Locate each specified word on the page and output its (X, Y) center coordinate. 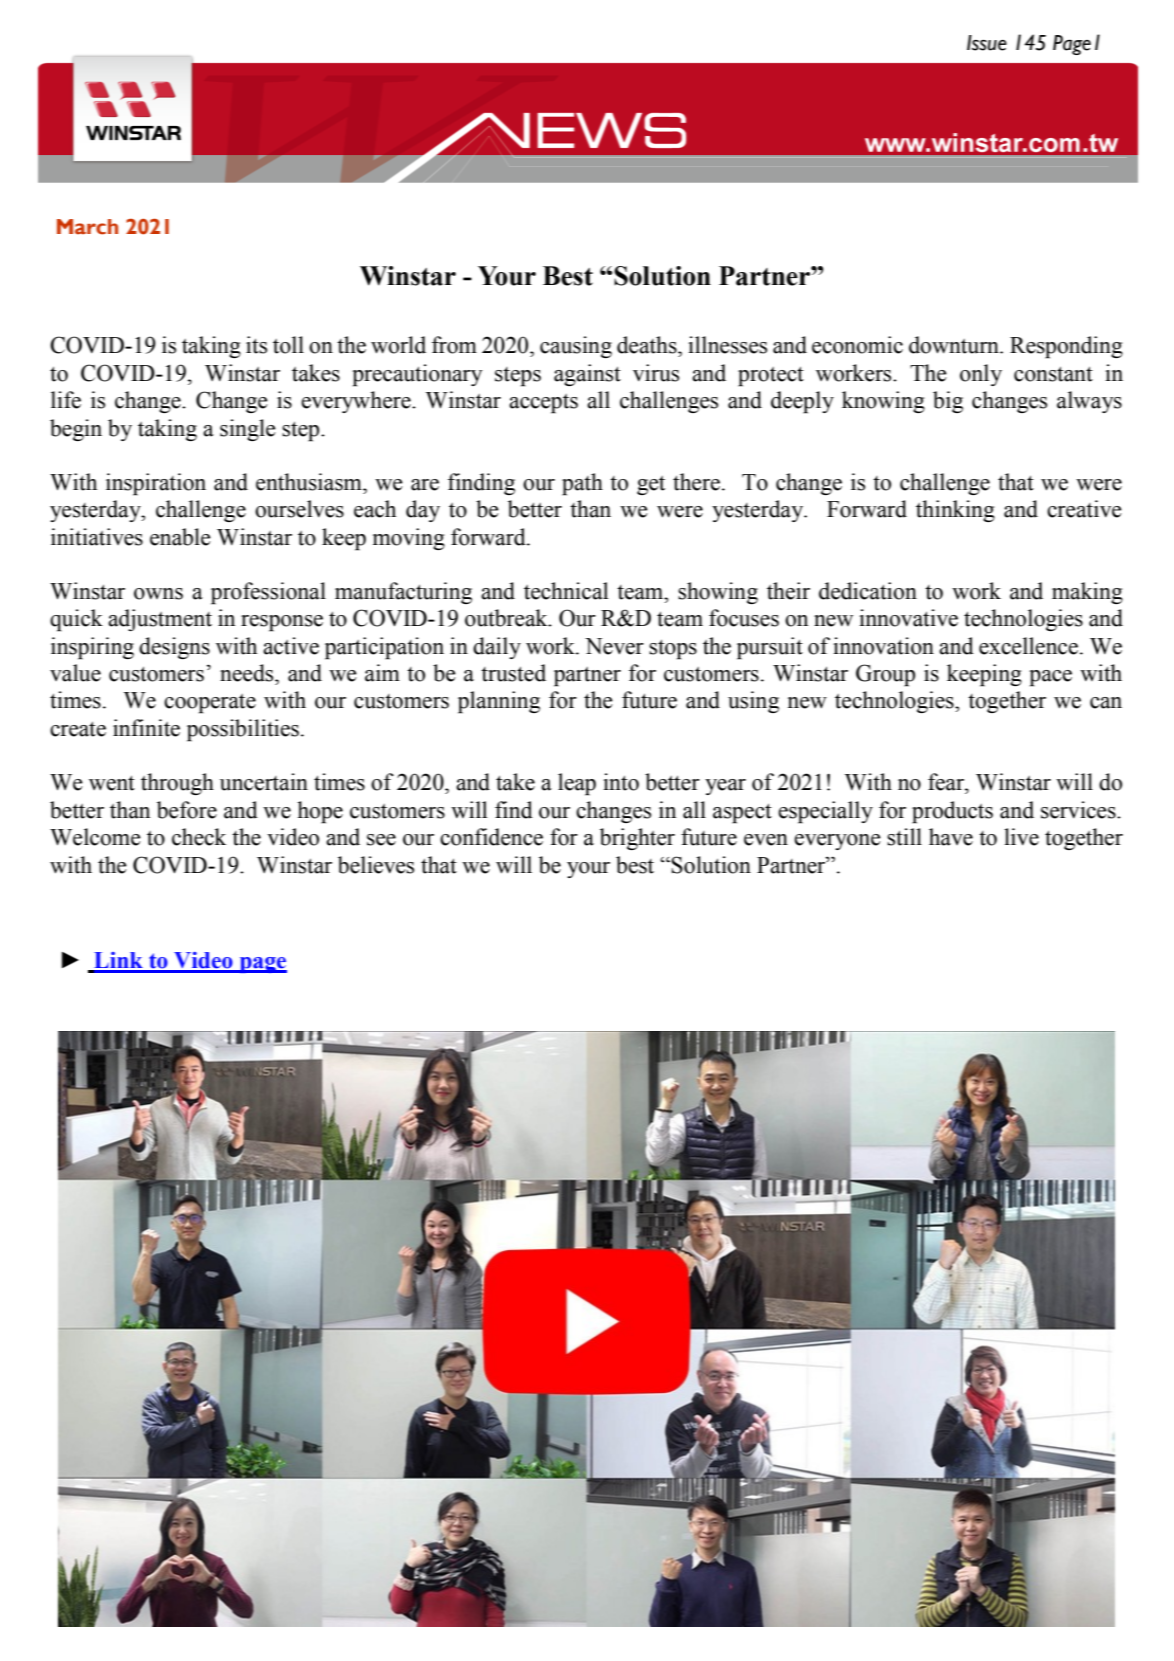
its (256, 345)
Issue (987, 43)
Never (614, 646)
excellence (1028, 646)
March (87, 227)
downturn (955, 345)
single (248, 430)
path (582, 484)
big (948, 402)
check (199, 837)
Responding (1066, 347)
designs (174, 648)
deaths (648, 345)
